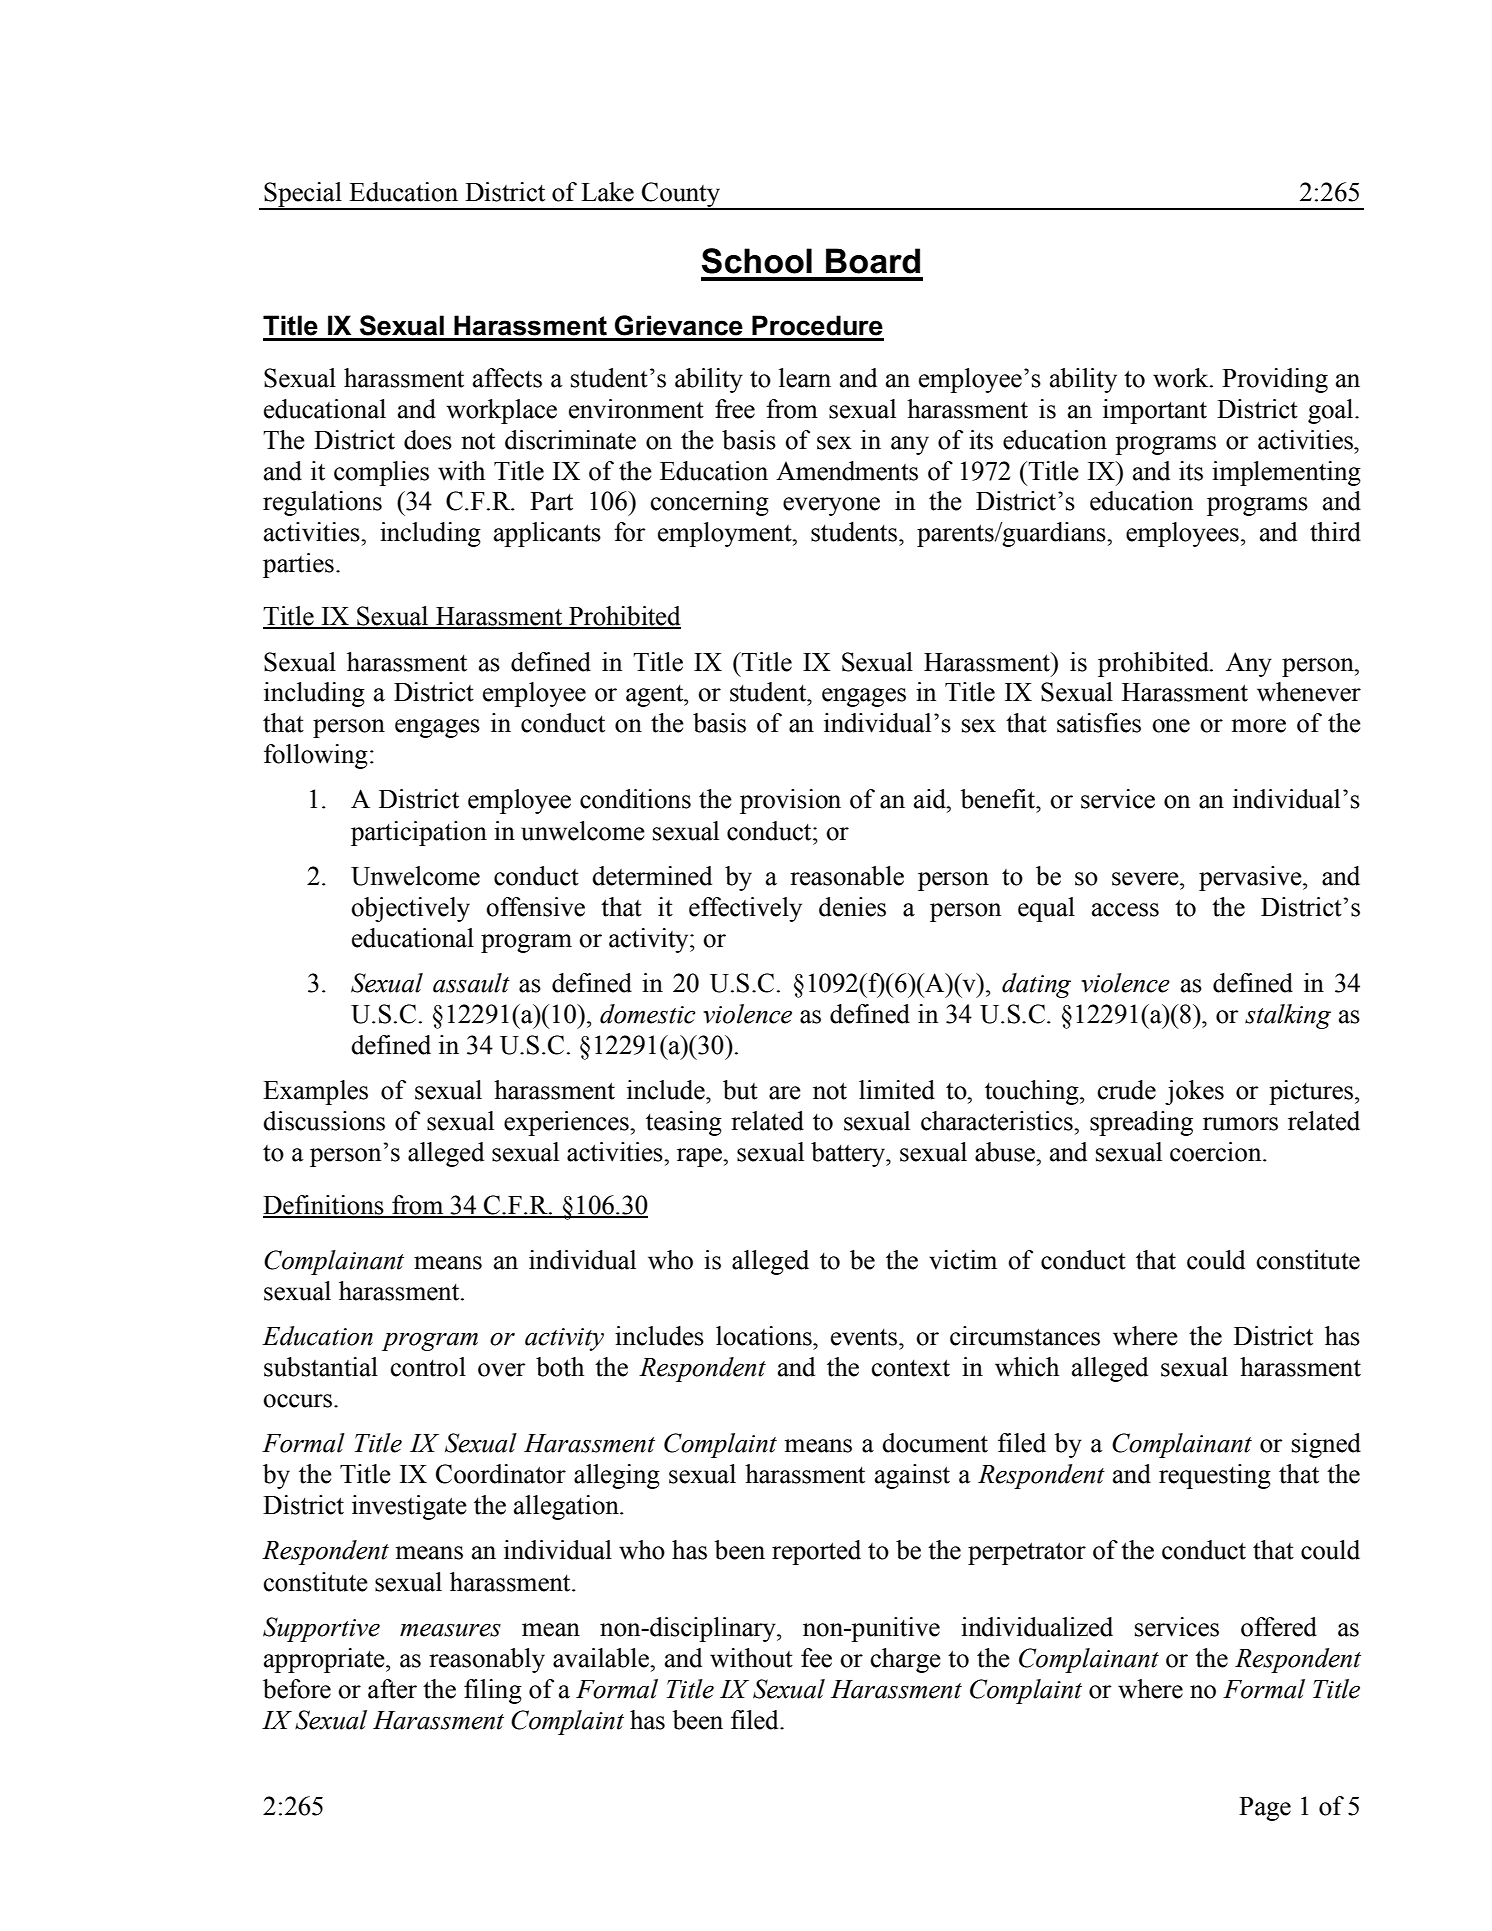 The width and height of the screenshot is (1492, 1931). What do you see at coordinates (392, 1689) in the screenshot?
I see `after` at bounding box center [392, 1689].
